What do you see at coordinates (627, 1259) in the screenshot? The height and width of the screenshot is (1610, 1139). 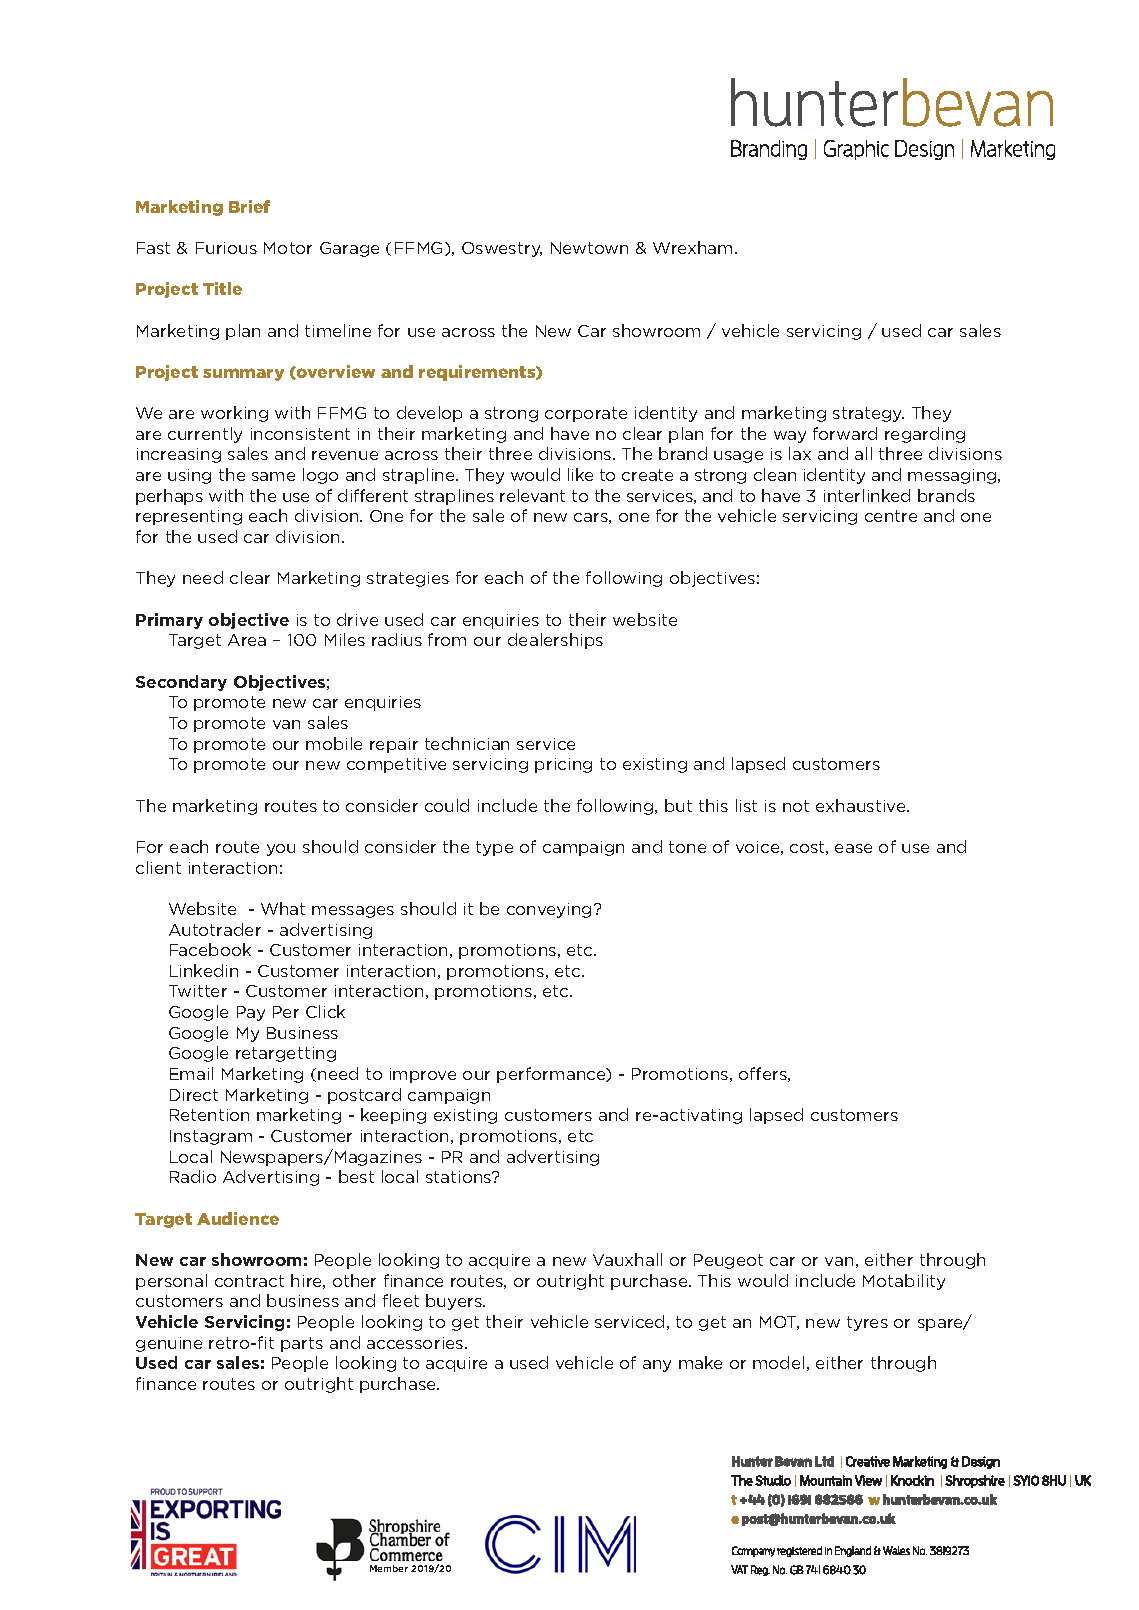 I see `Vauxhall` at bounding box center [627, 1259].
